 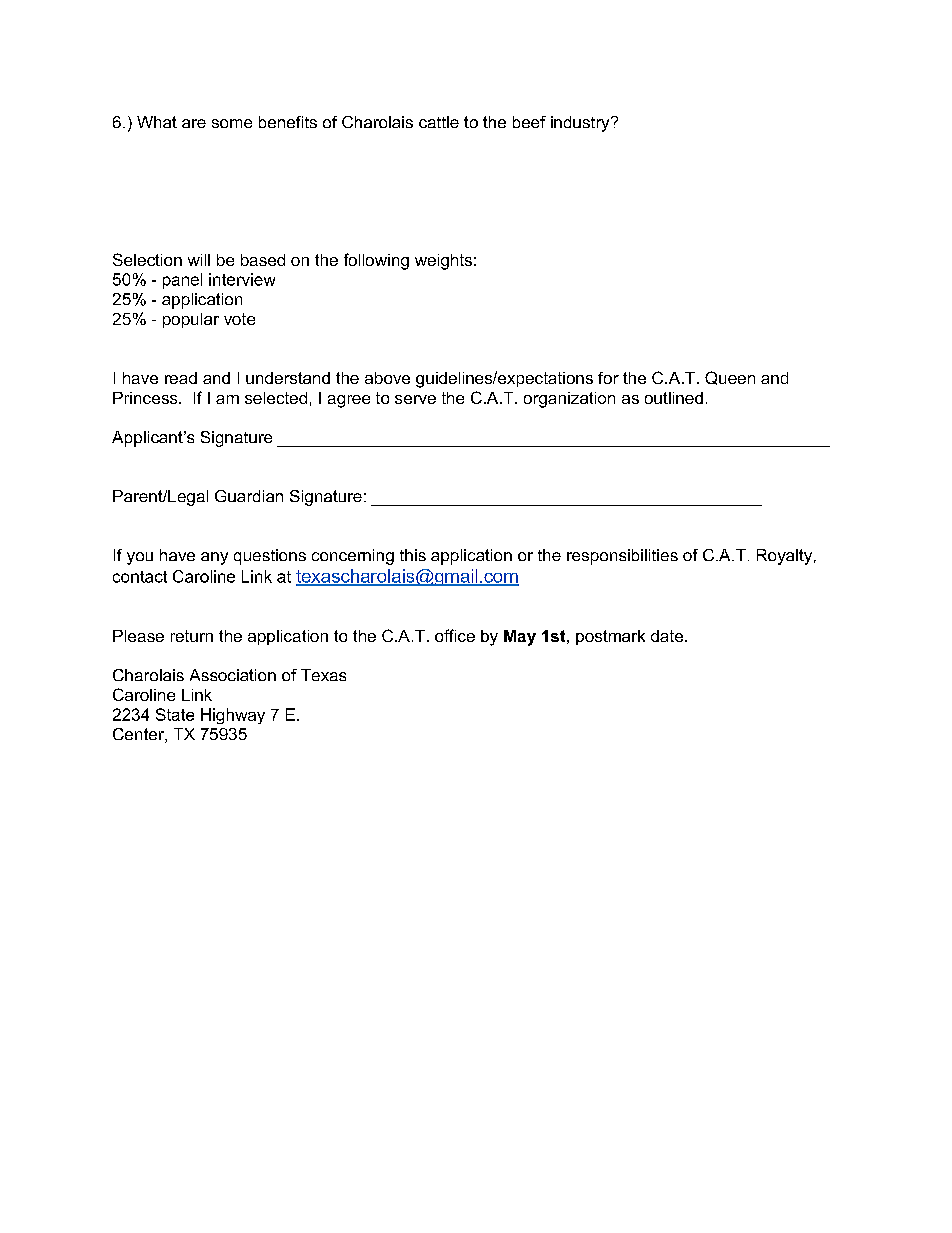 I want to click on office, so click(x=455, y=635).
